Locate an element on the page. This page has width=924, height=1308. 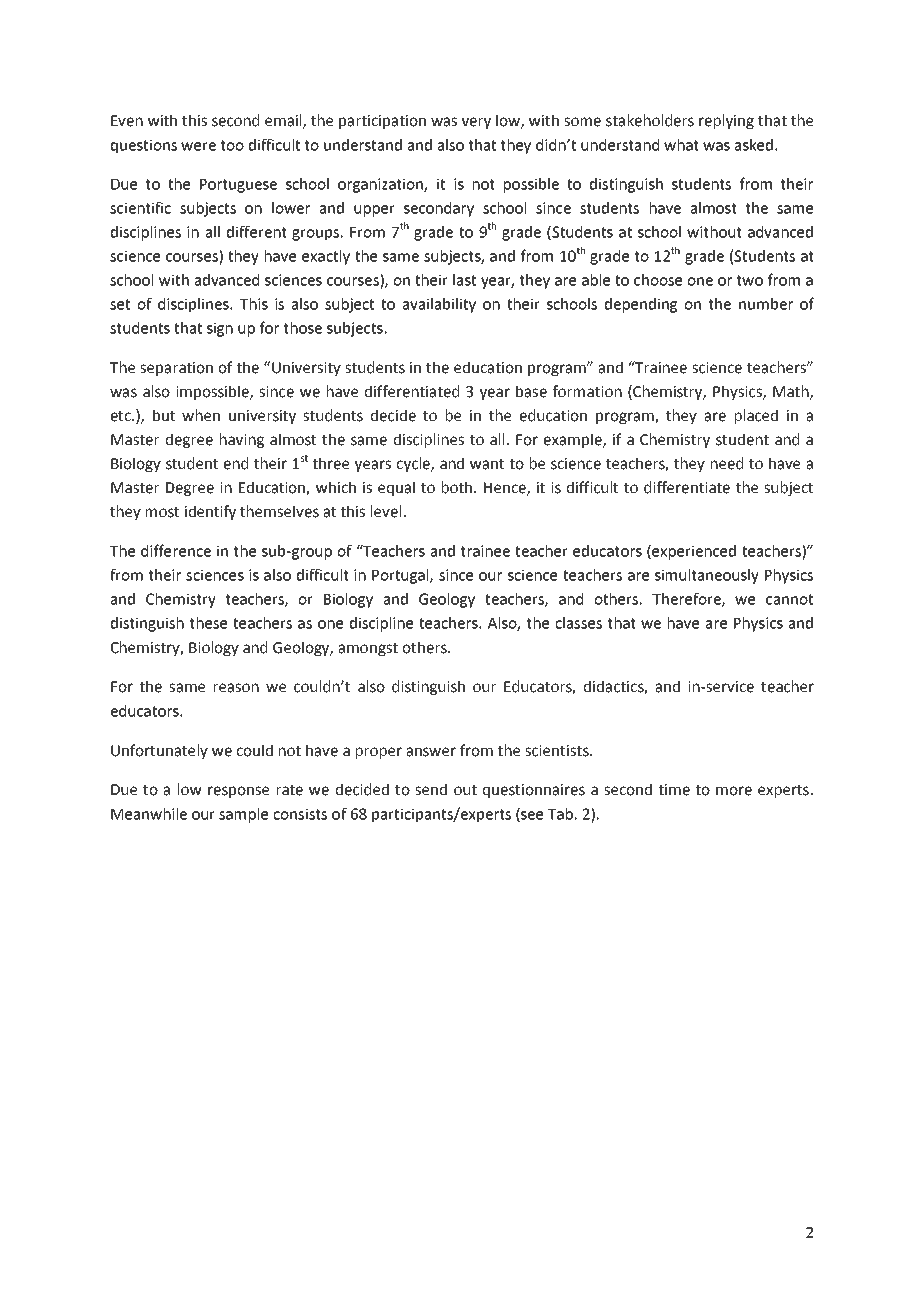
base is located at coordinates (531, 391).
